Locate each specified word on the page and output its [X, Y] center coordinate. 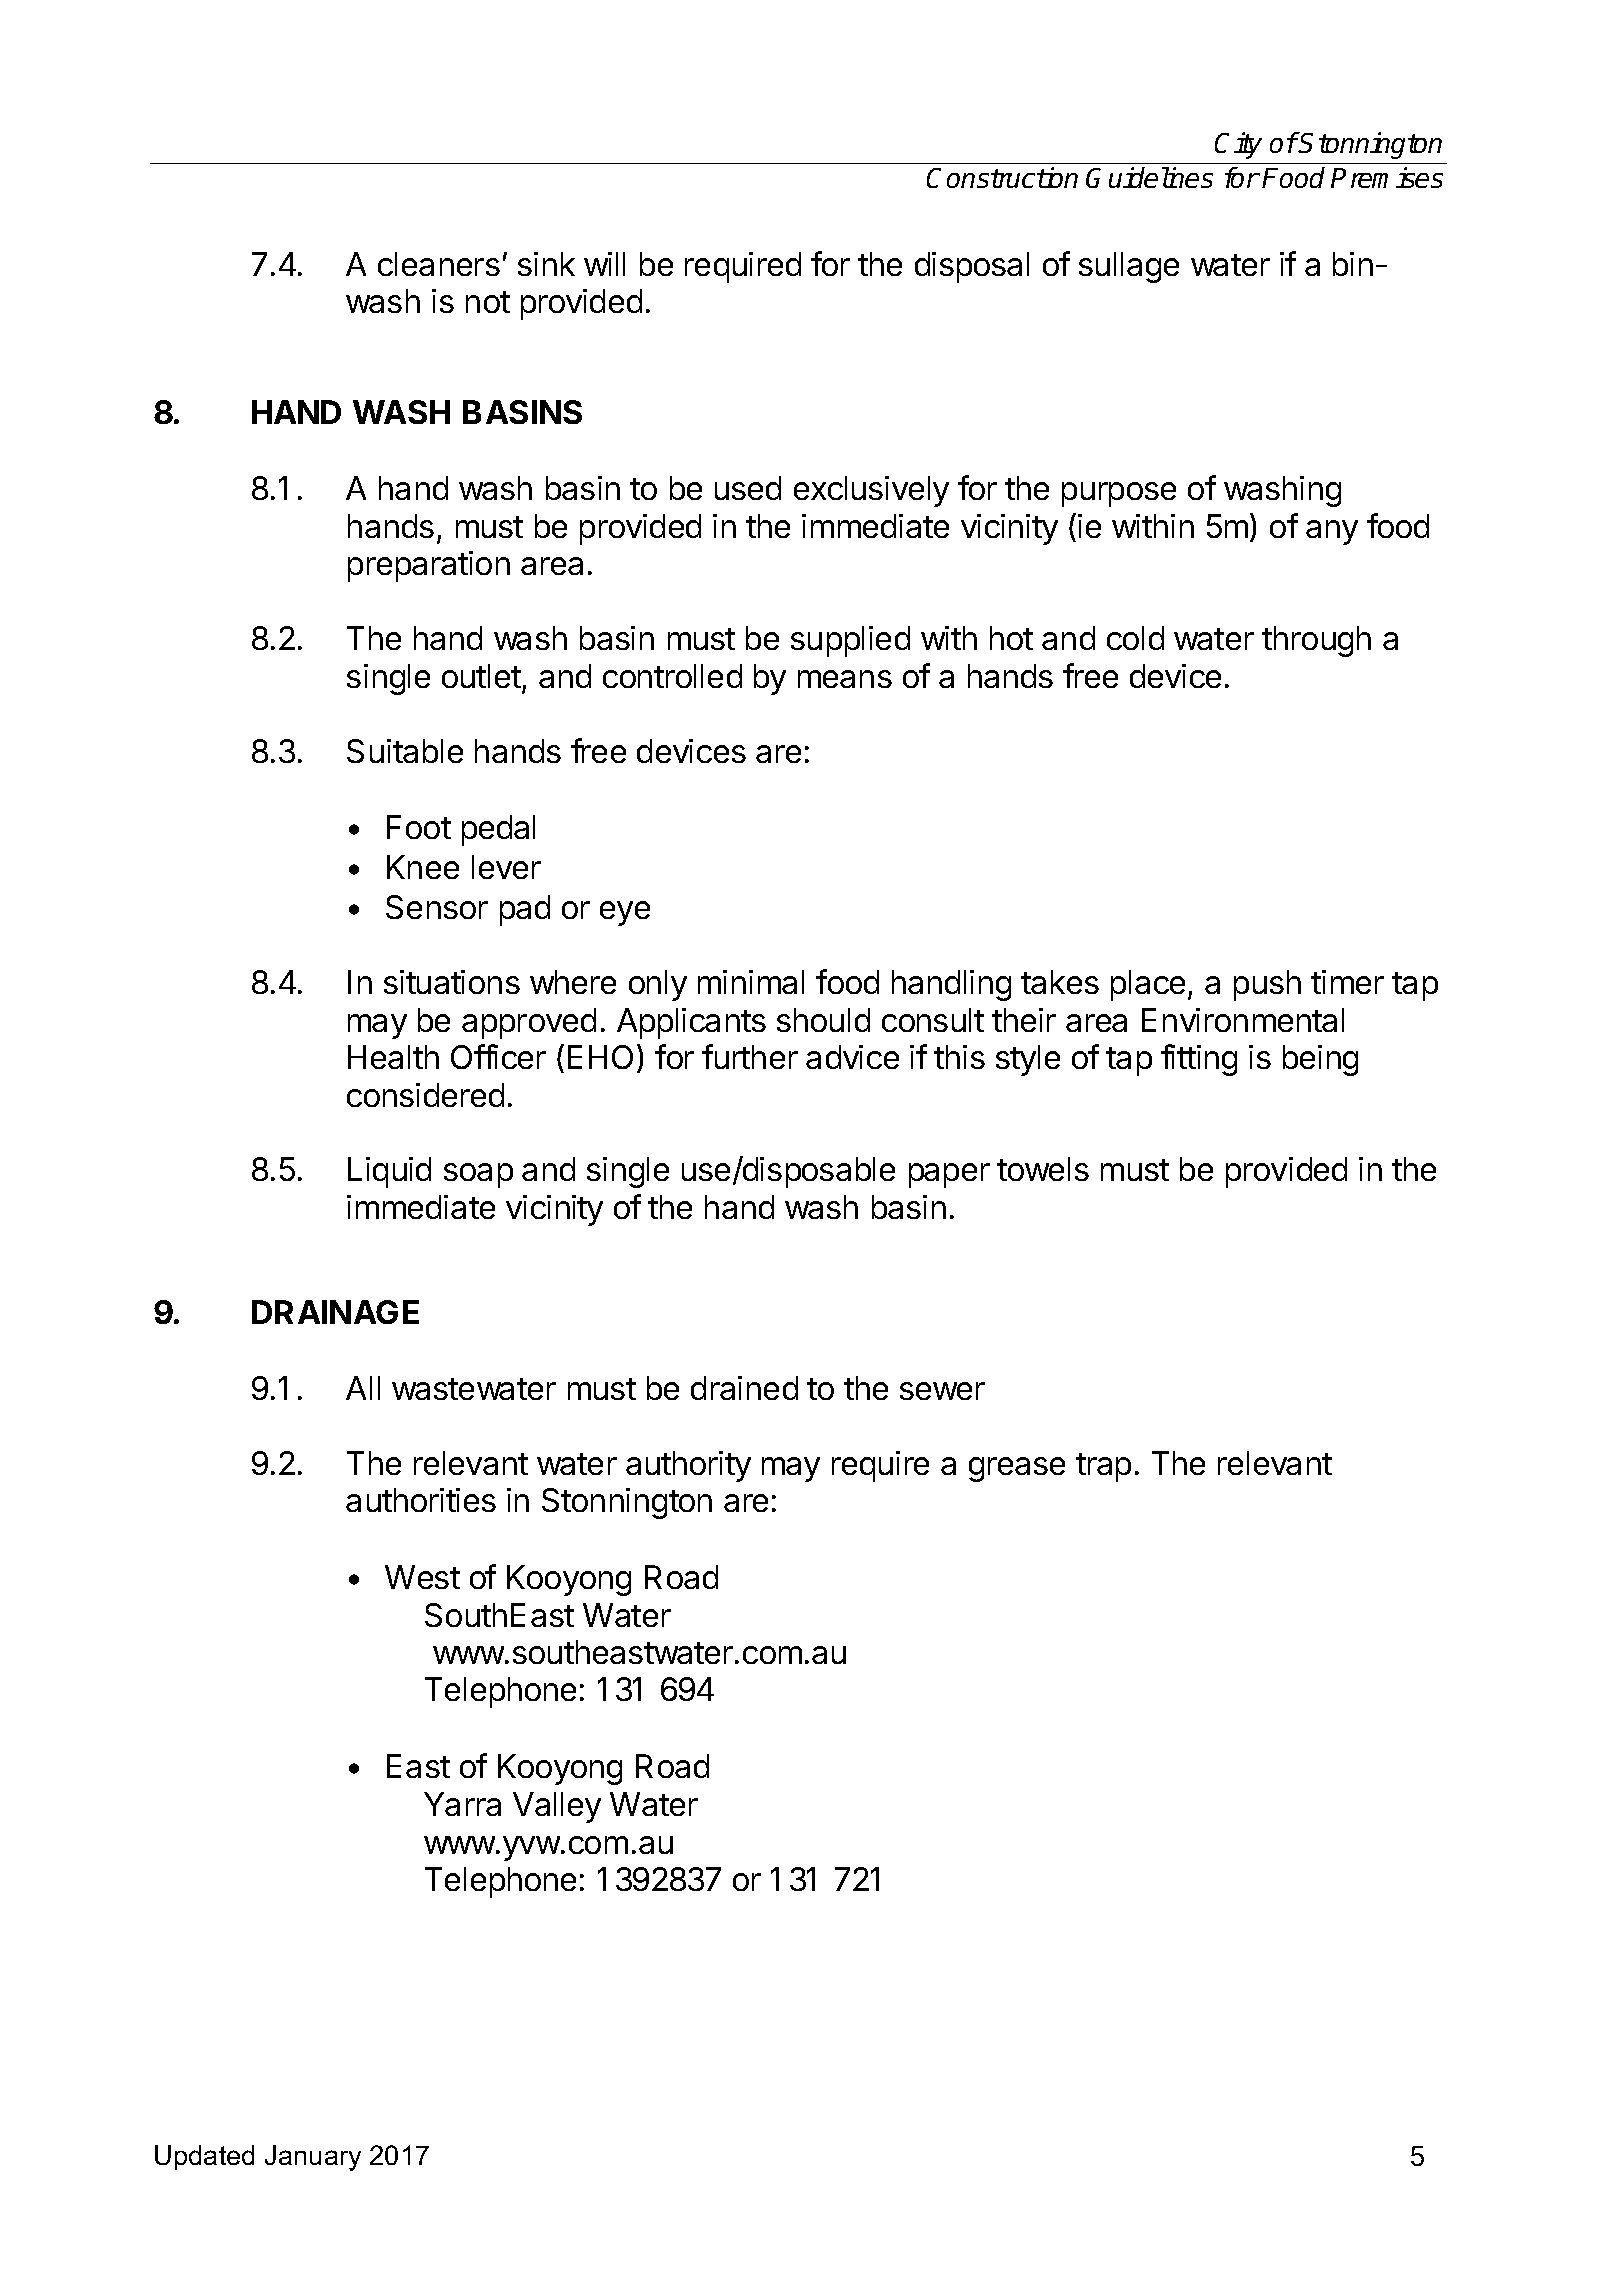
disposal [972, 267]
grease [1017, 1469]
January [313, 2158]
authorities [421, 1500]
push [1267, 985]
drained [744, 1388]
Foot [419, 827]
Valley [557, 1807]
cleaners [439, 264]
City [1238, 145]
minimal [751, 982]
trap [1103, 1467]
